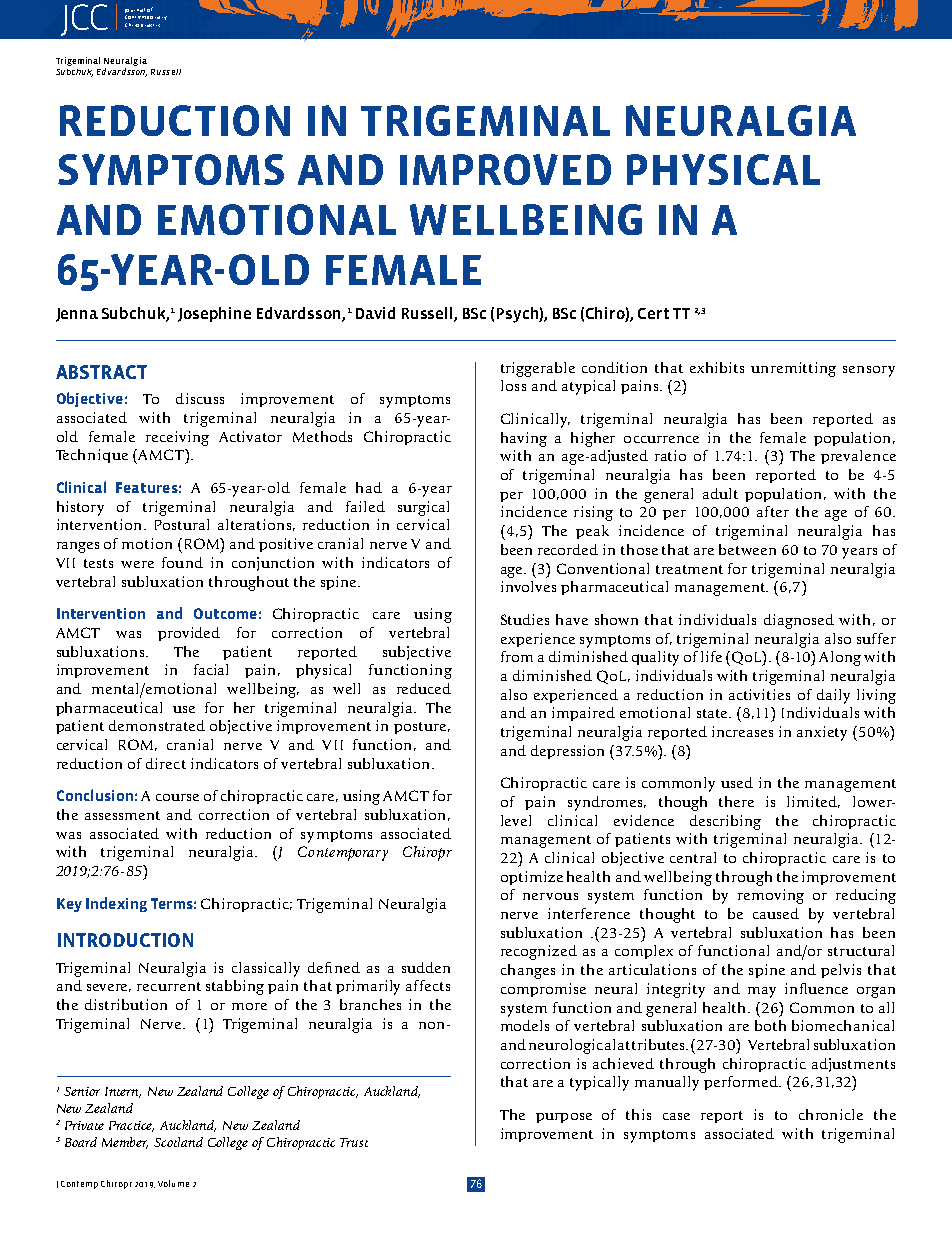  Describe the element at coordinates (423, 508) in the screenshot. I see `surgical` at that location.
